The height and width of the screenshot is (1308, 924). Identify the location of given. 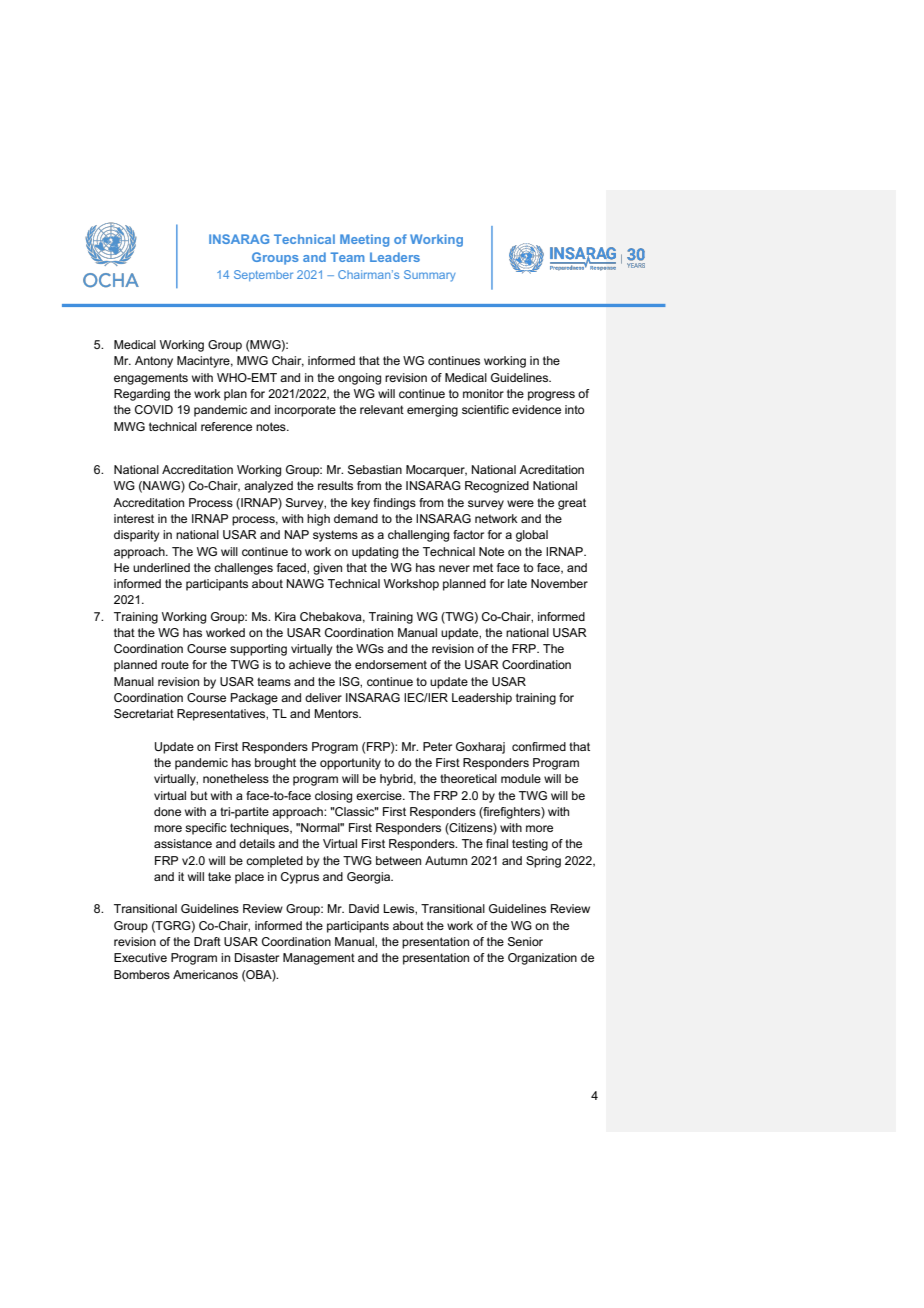
(327, 569).
